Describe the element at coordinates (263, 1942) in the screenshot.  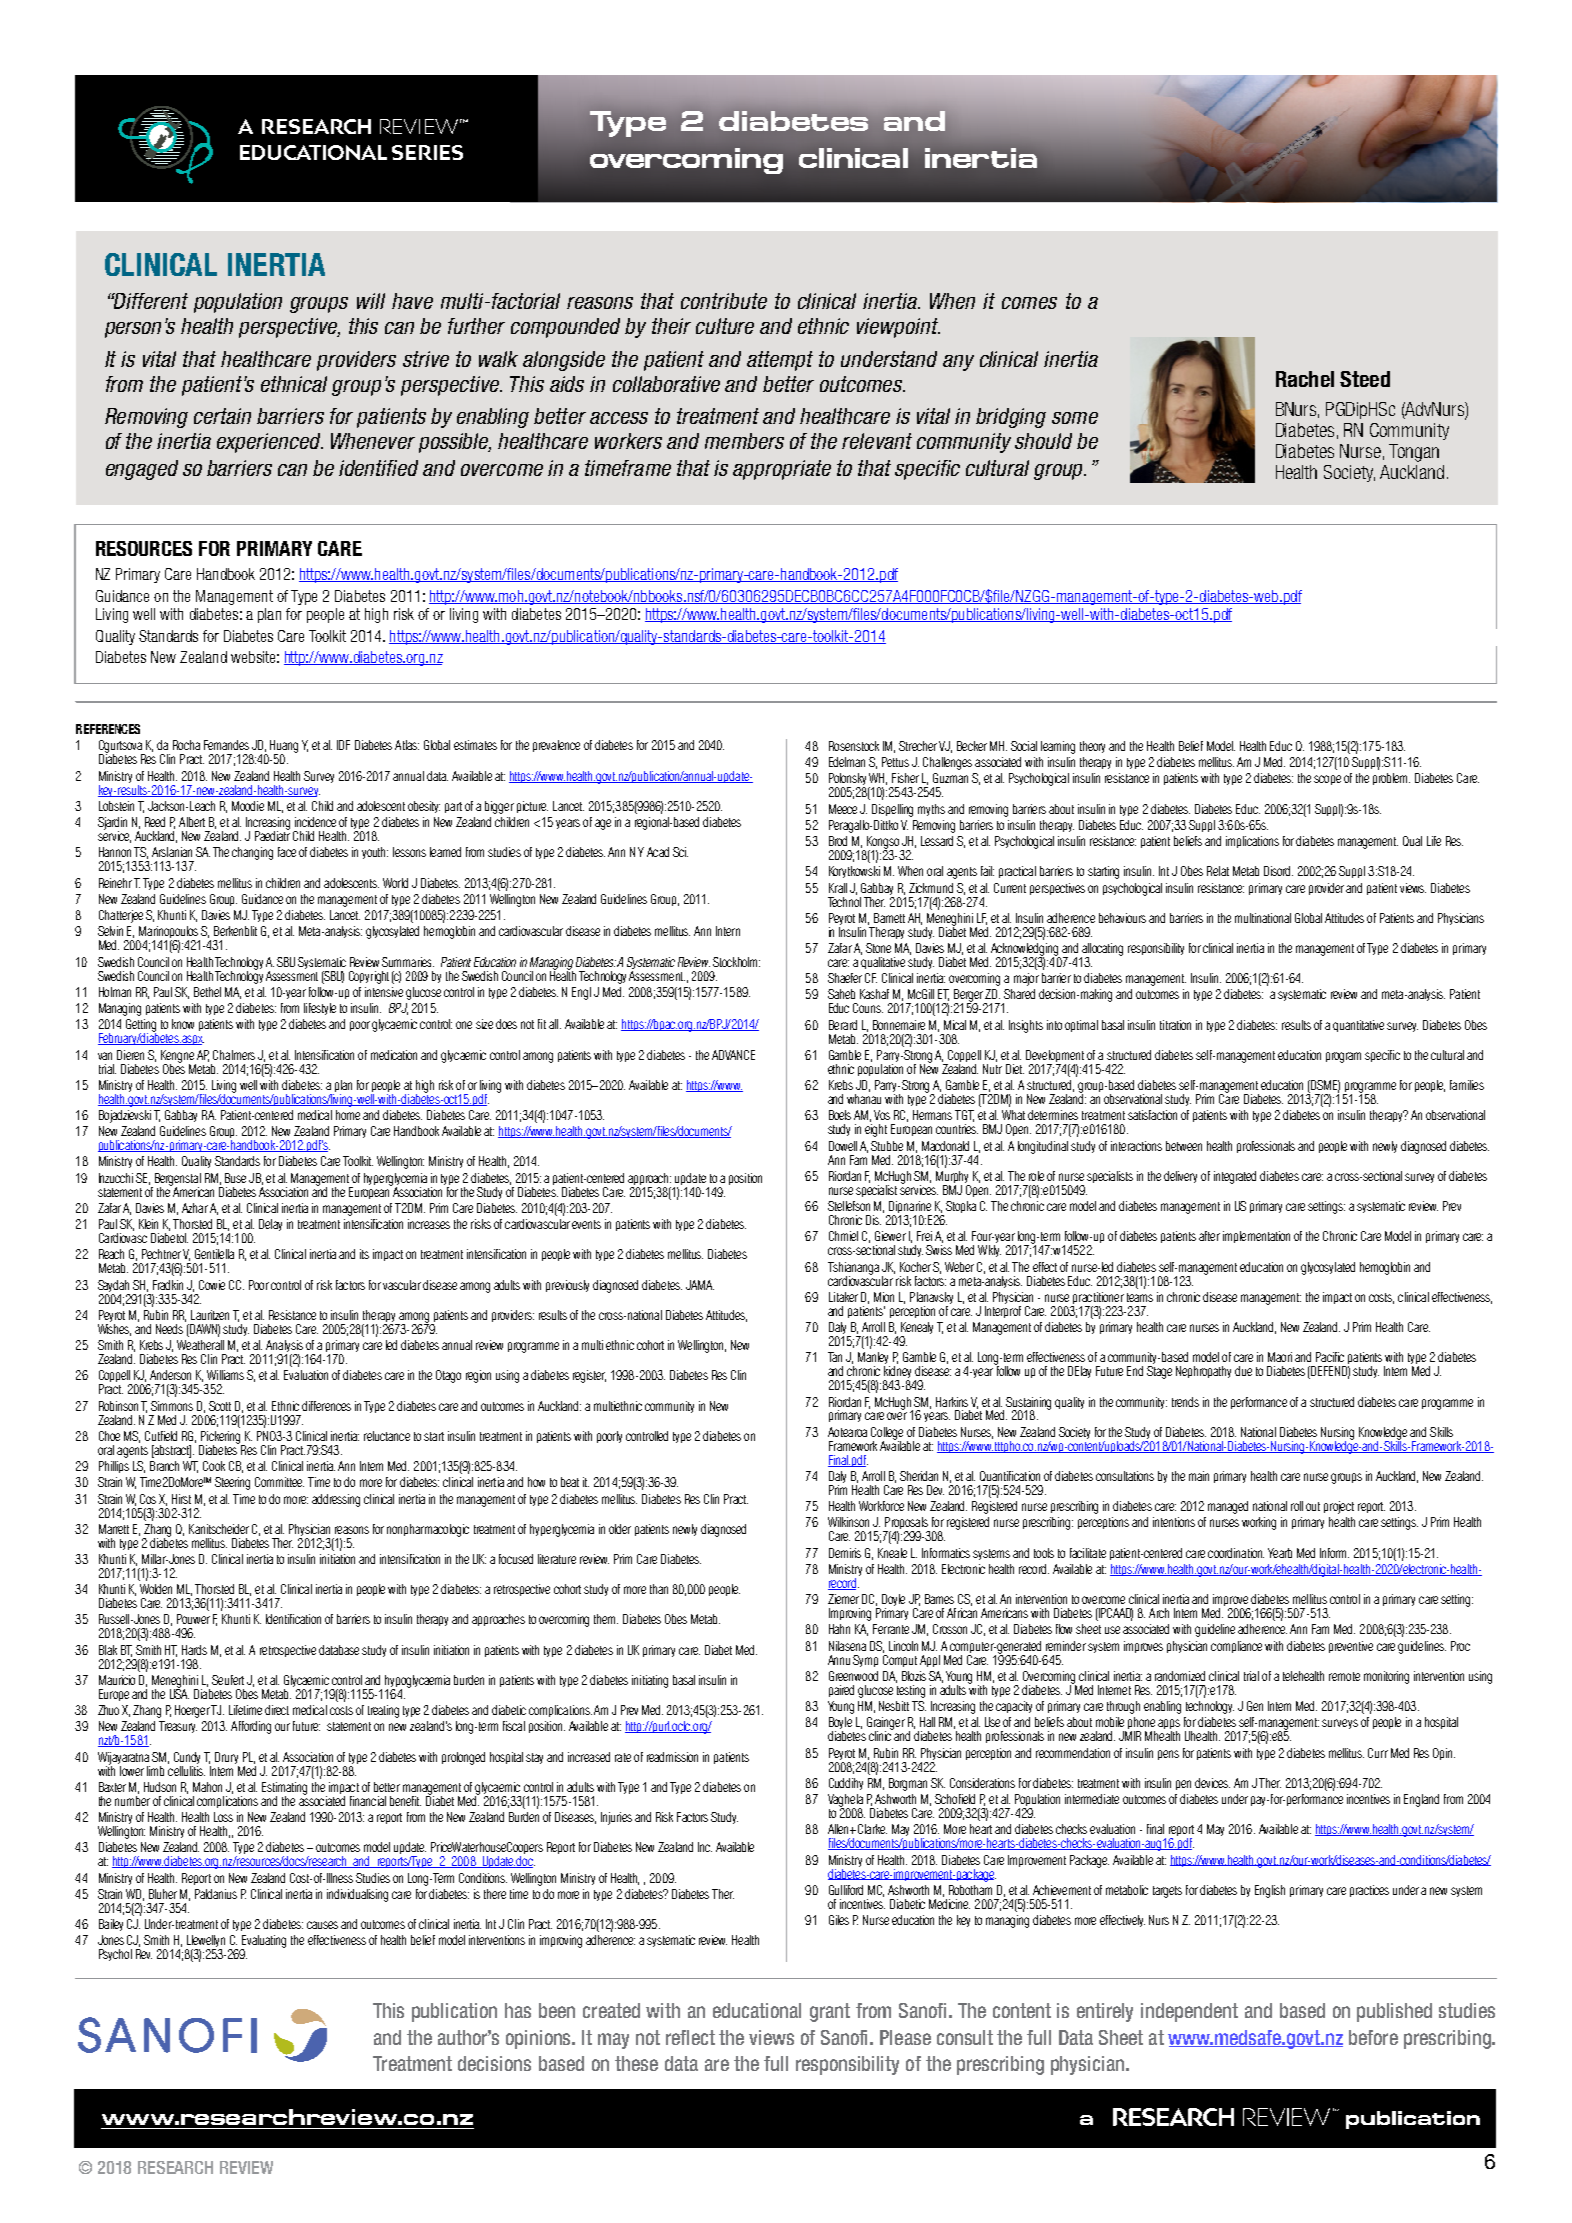
I see `Evaluating` at that location.
